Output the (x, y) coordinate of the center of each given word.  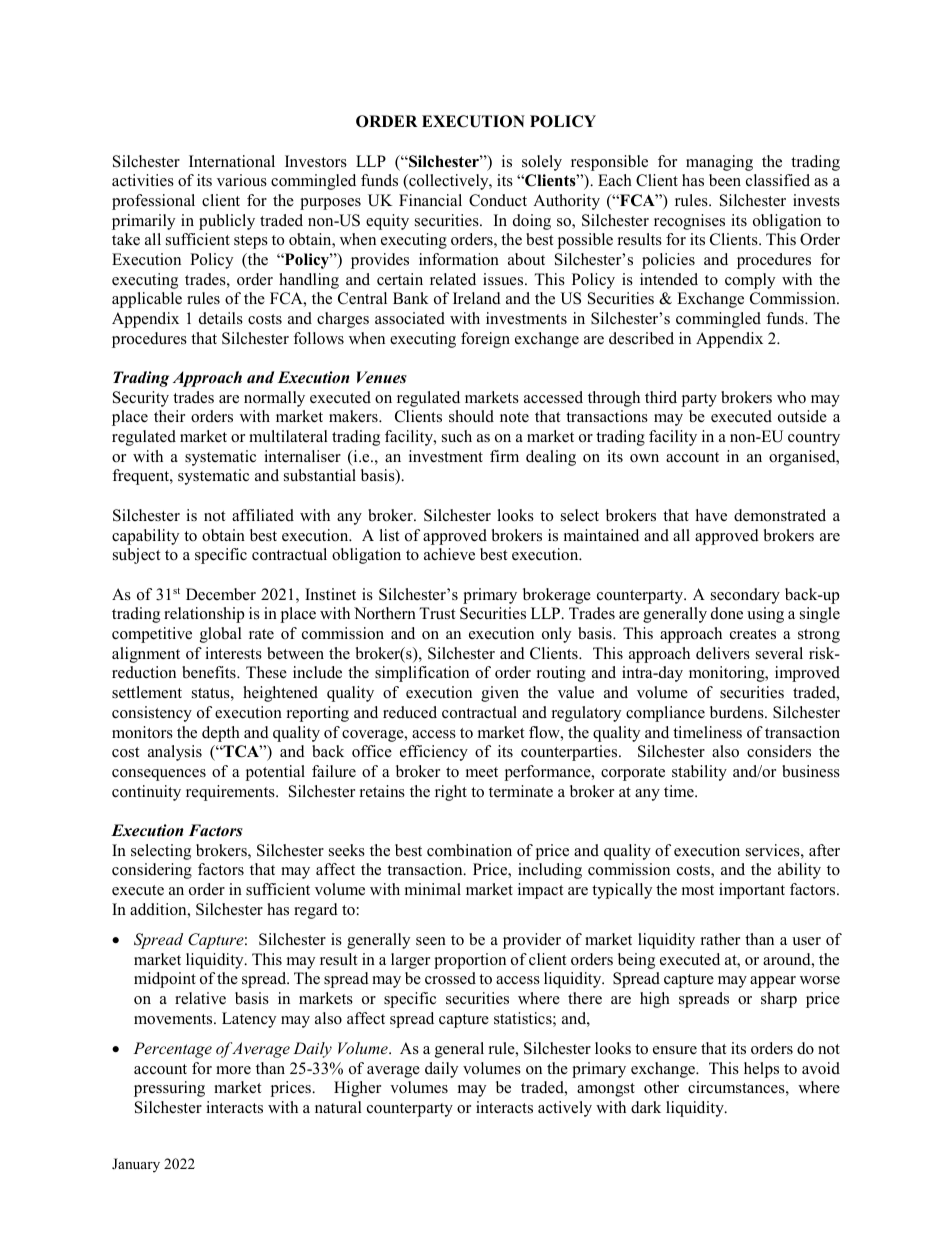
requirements (231, 793)
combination (469, 850)
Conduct (498, 200)
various (242, 180)
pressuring (169, 1089)
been (725, 180)
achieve (449, 554)
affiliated (263, 515)
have (711, 515)
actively (565, 1109)
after (824, 850)
